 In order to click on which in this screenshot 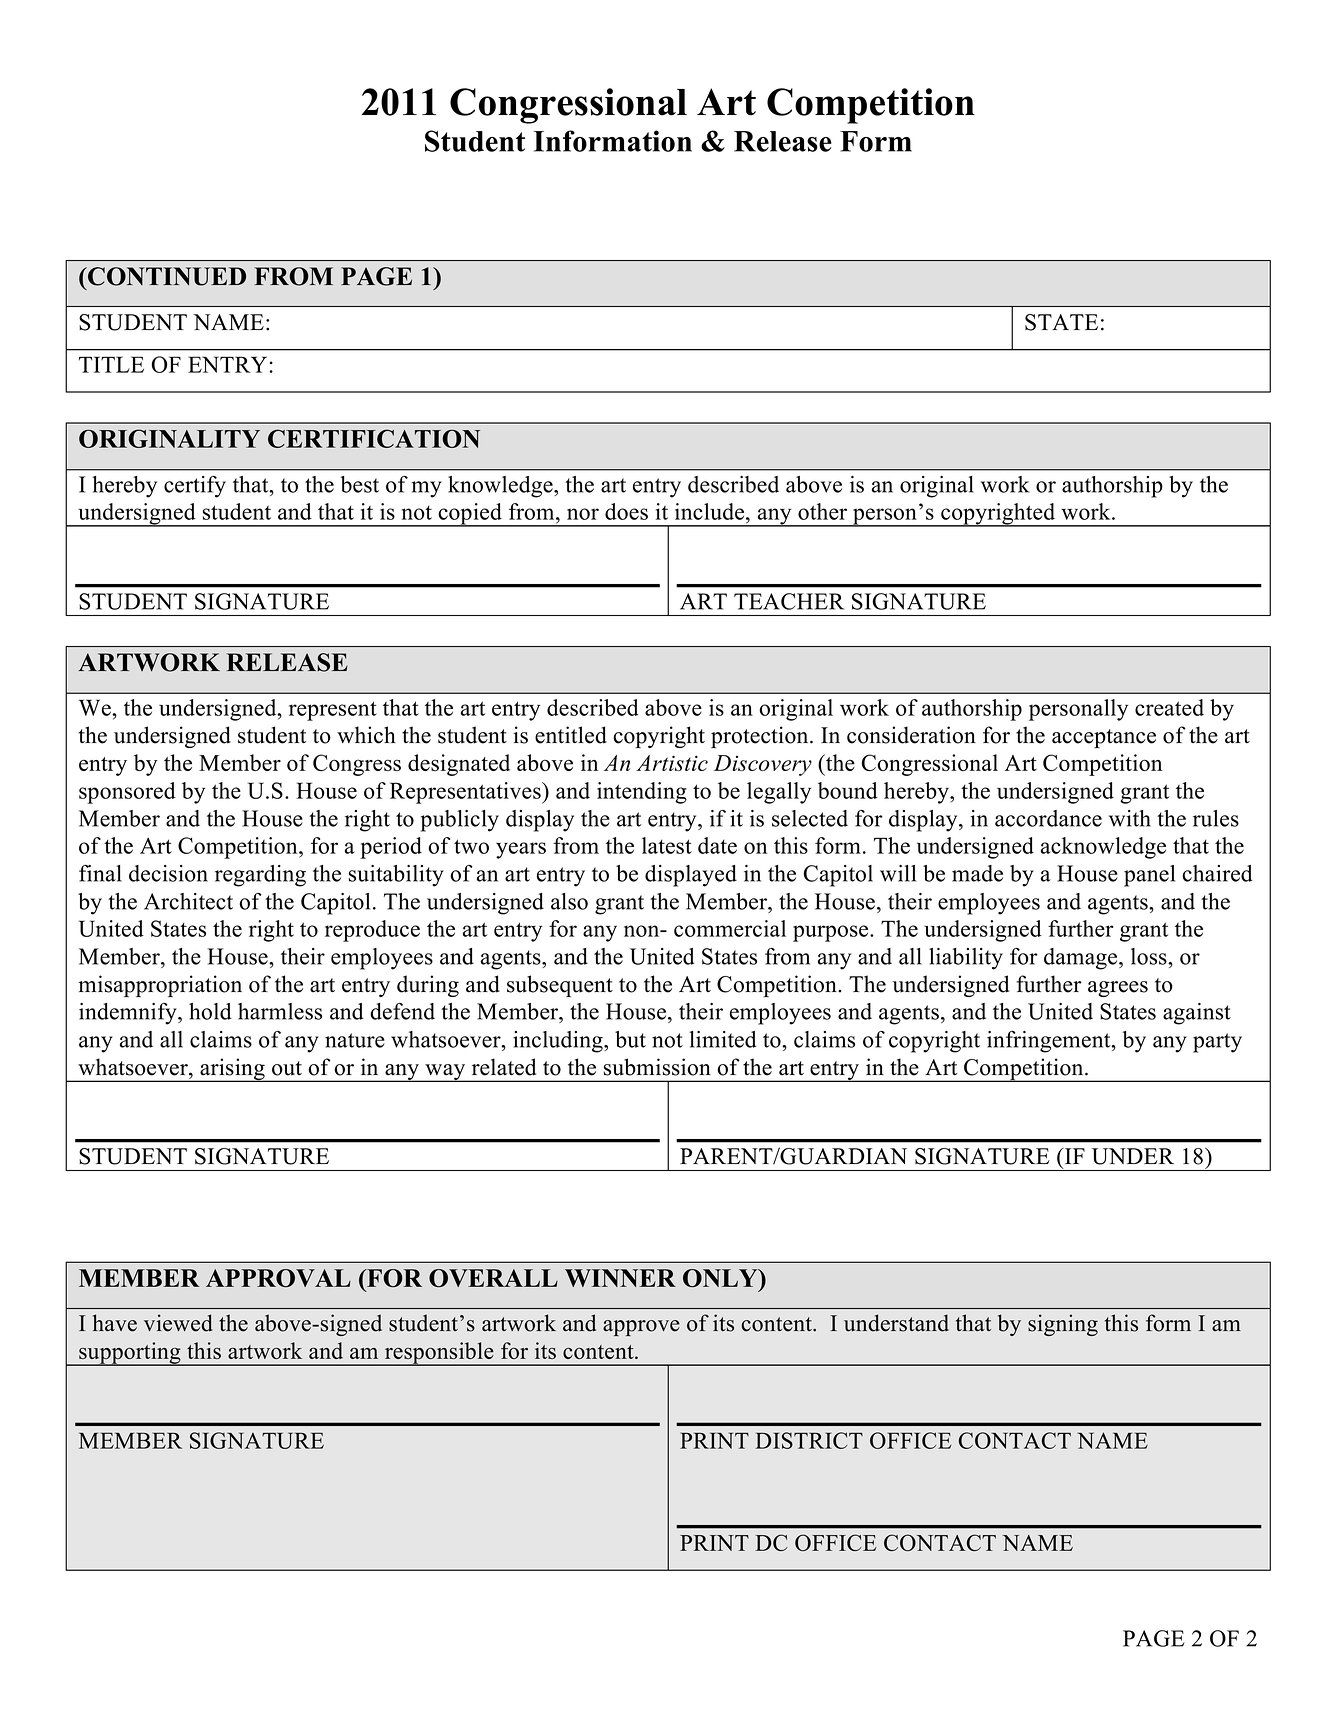, I will do `click(366, 735)`.
